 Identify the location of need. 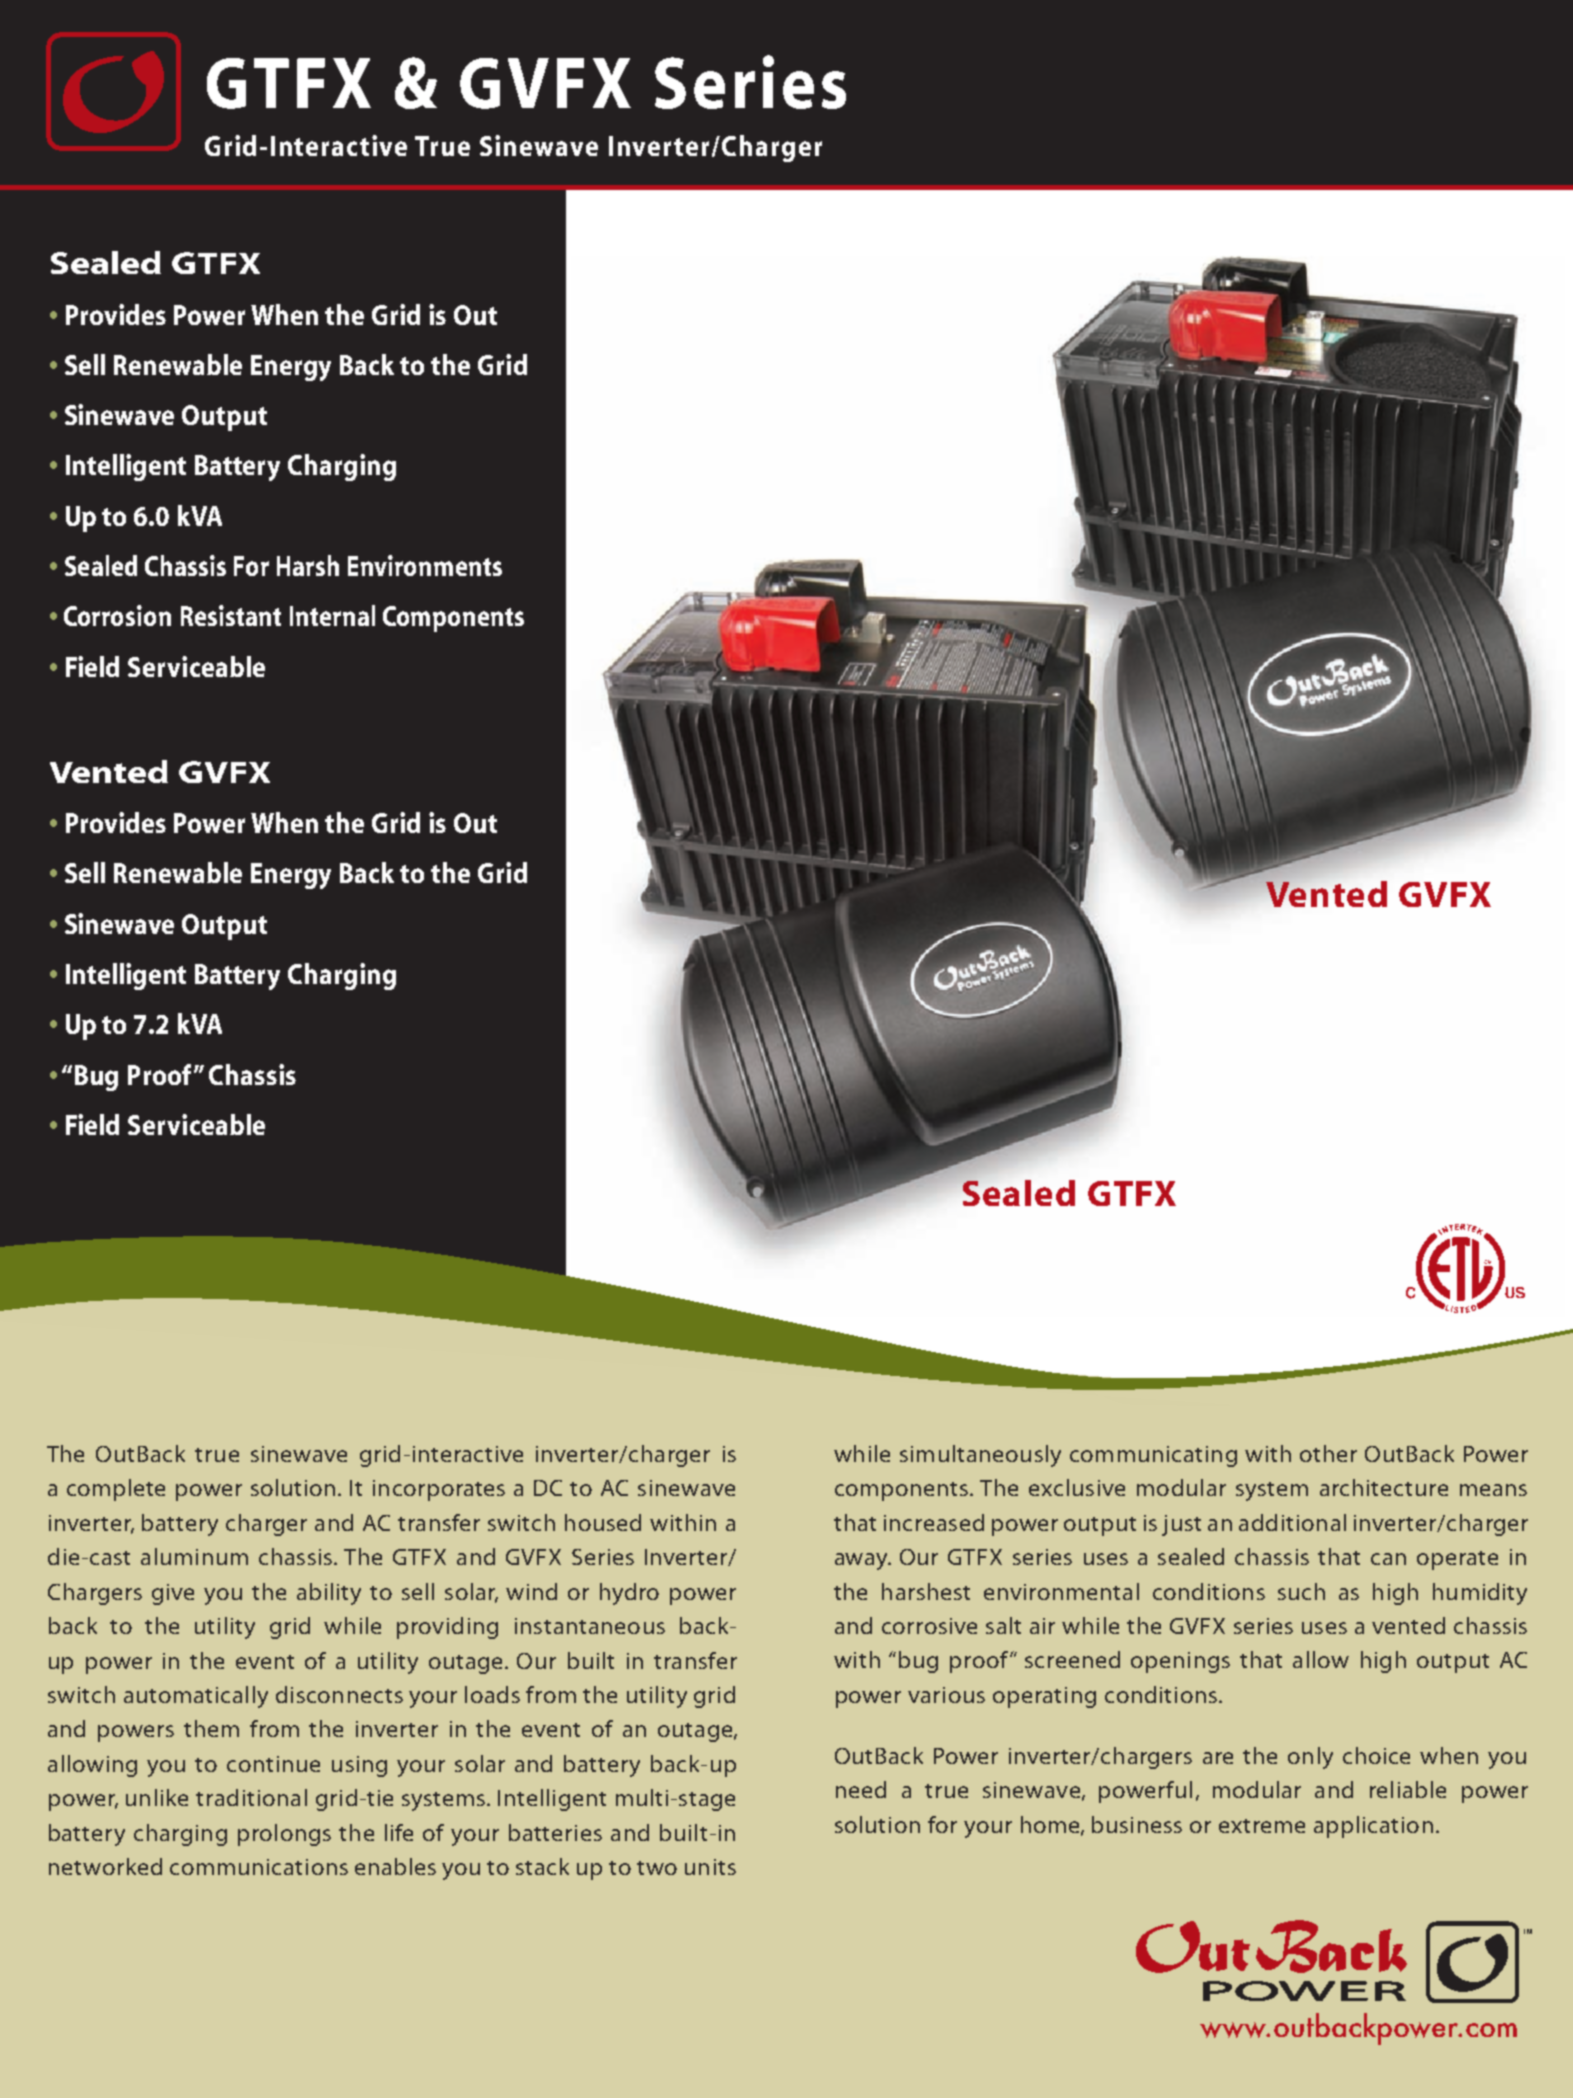
(861, 1789).
